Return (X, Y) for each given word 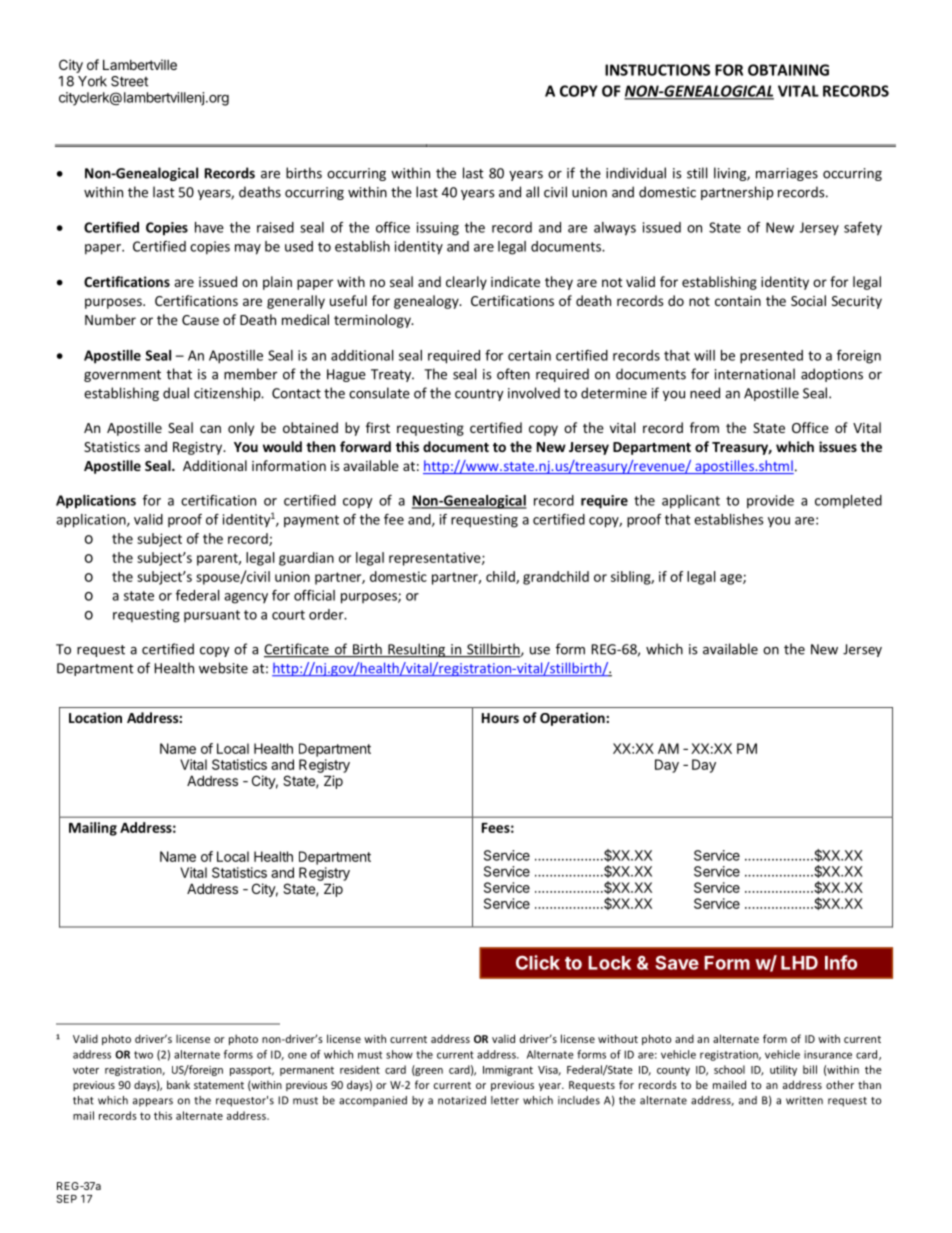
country (479, 395)
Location (95, 717)
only (241, 429)
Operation (573, 719)
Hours (500, 718)
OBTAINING (788, 70)
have (209, 227)
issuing (438, 229)
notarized (462, 1100)
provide (770, 502)
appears (153, 1102)
